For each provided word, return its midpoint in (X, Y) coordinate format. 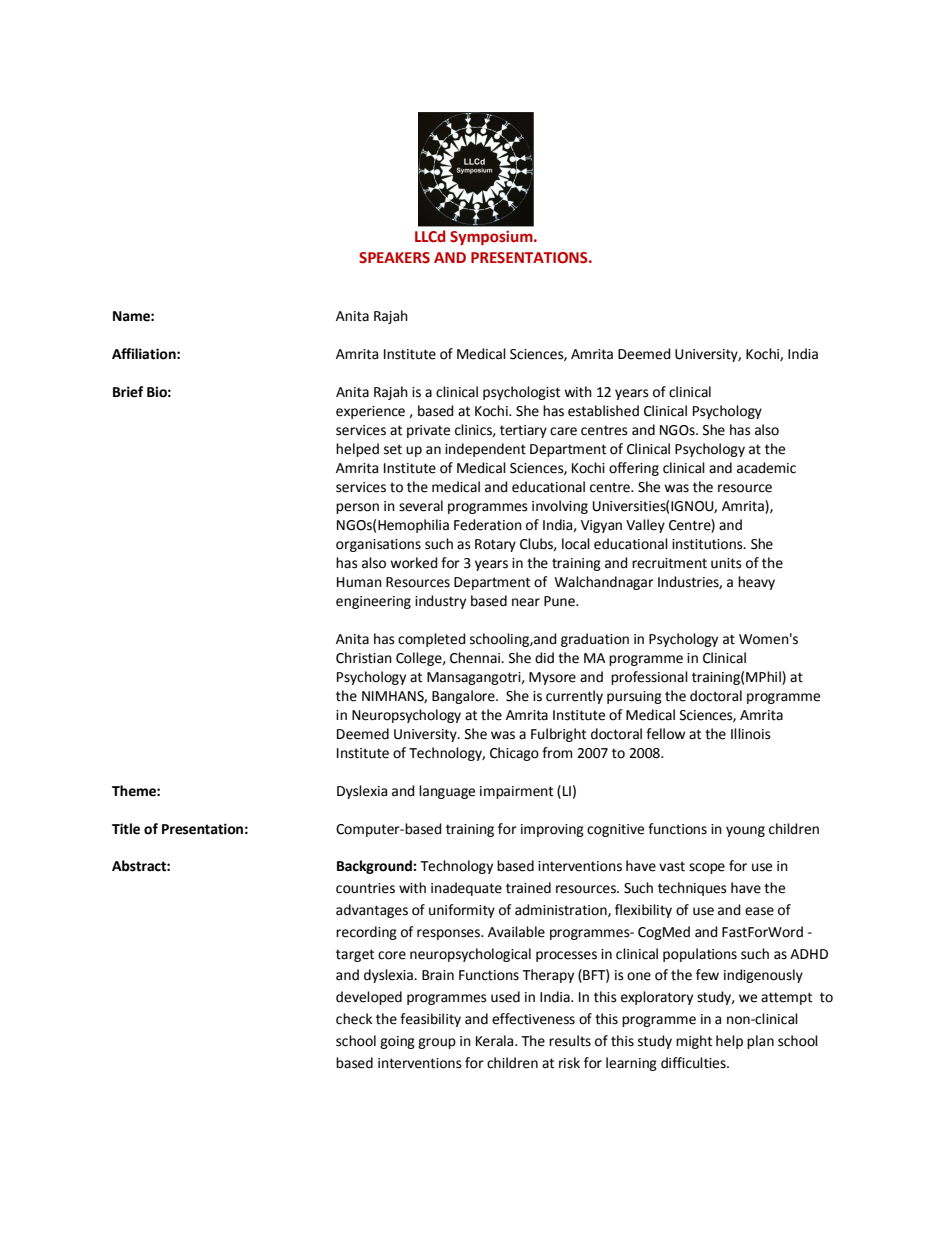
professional (649, 678)
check (354, 1019)
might (694, 1042)
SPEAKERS (394, 258)
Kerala (496, 1041)
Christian (364, 658)
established (603, 411)
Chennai (476, 658)
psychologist (521, 393)
